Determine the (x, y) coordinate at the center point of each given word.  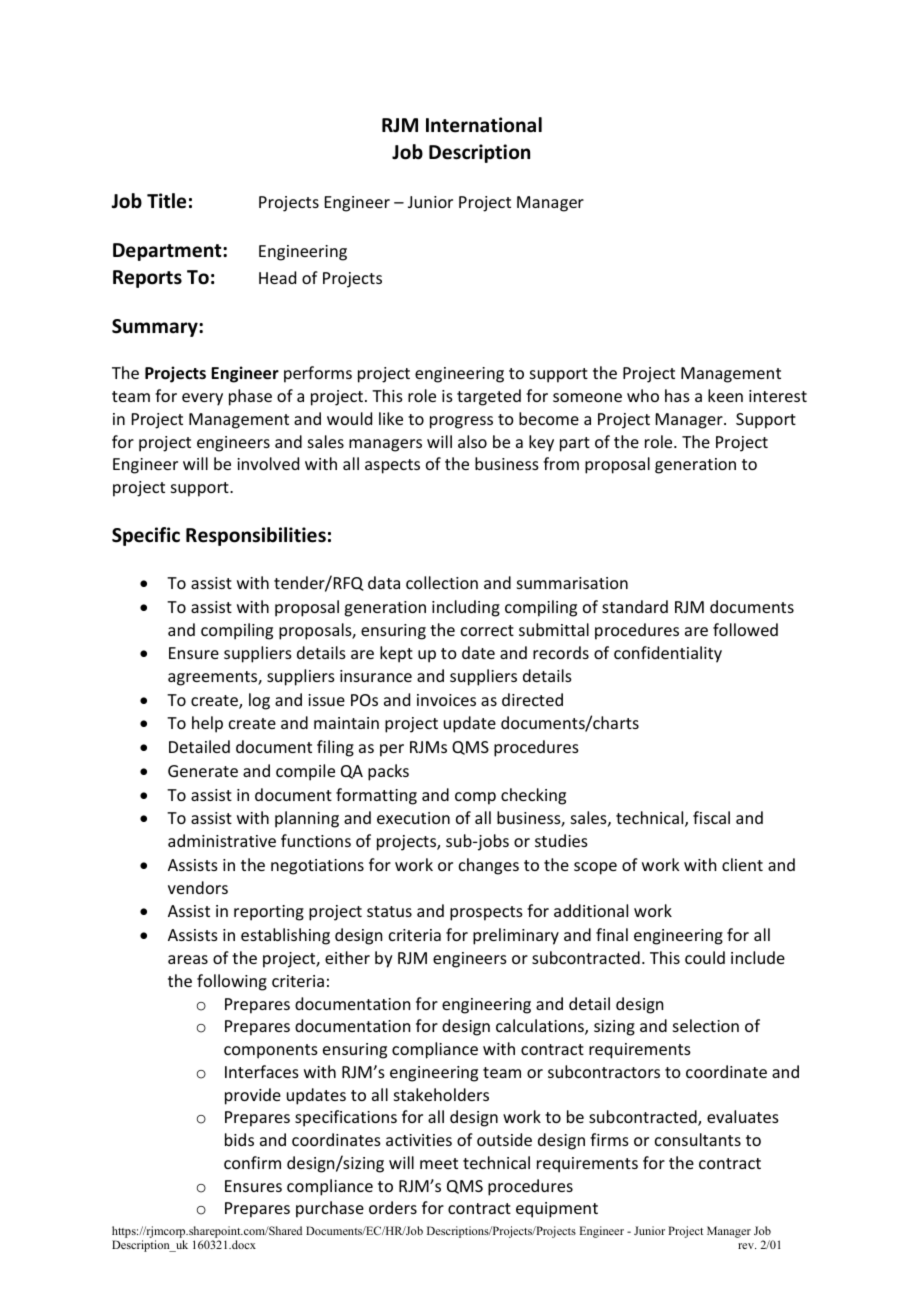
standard (635, 606)
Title (166, 201)
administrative (222, 840)
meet (439, 1163)
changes (489, 866)
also (472, 441)
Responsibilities (256, 536)
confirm (252, 1162)
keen (725, 395)
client (742, 864)
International (484, 125)
